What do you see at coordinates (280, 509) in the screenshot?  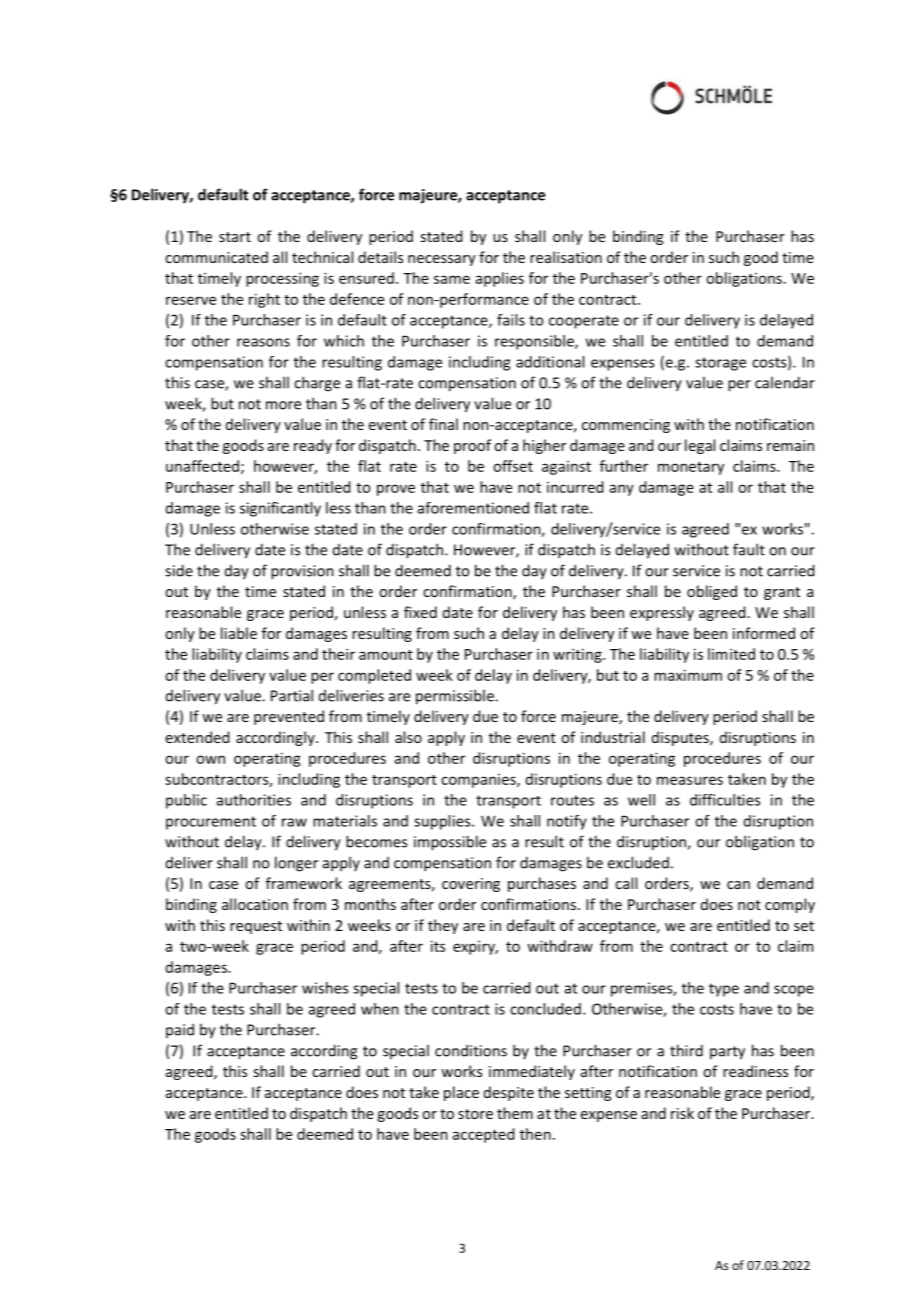 I see `significantly` at bounding box center [280, 509].
